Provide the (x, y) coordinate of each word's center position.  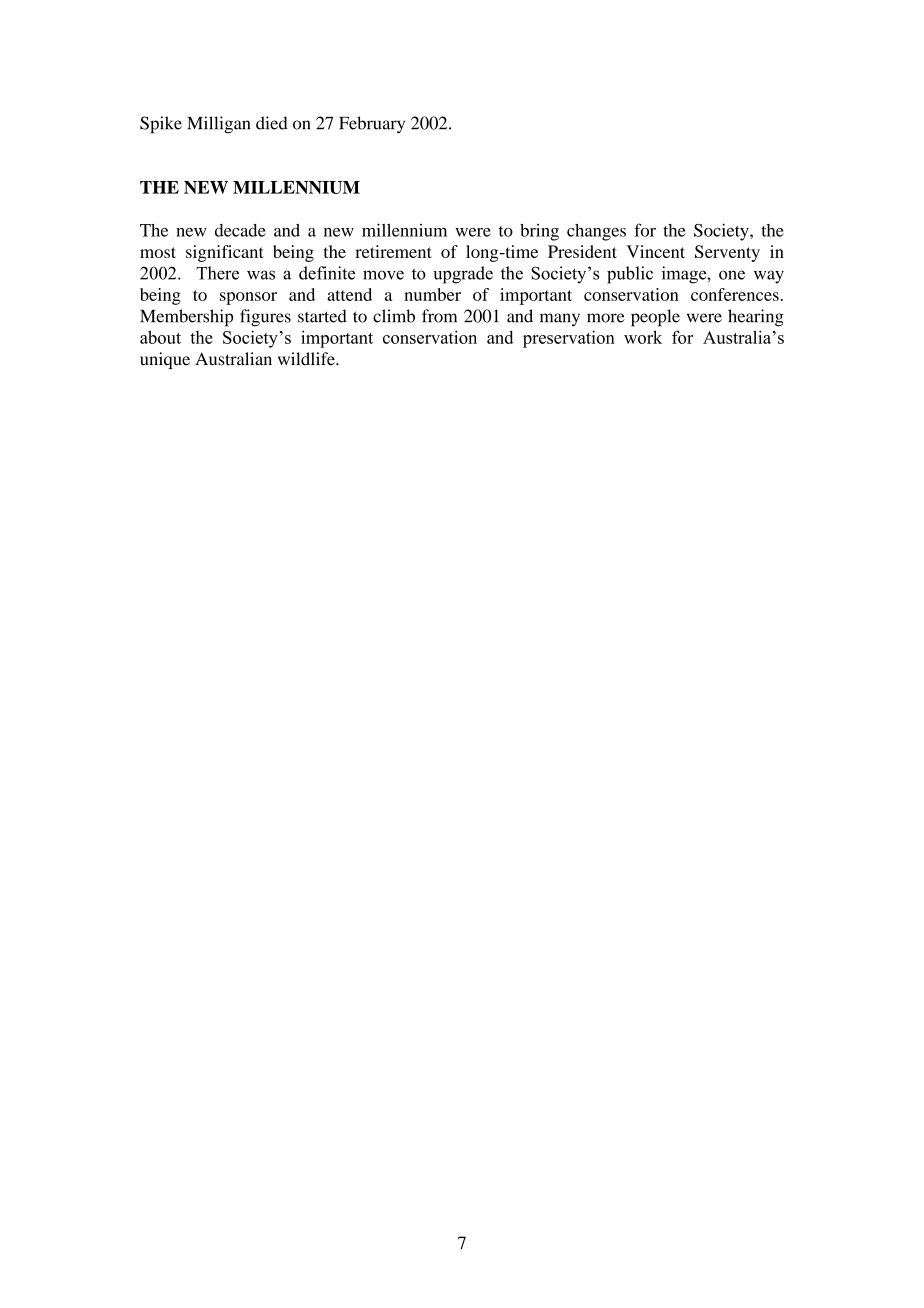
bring (539, 232)
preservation (569, 339)
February (372, 125)
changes (596, 232)
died (272, 123)
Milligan (218, 125)
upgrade (463, 275)
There (217, 273)
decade (240, 230)
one (732, 275)
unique (165, 360)
